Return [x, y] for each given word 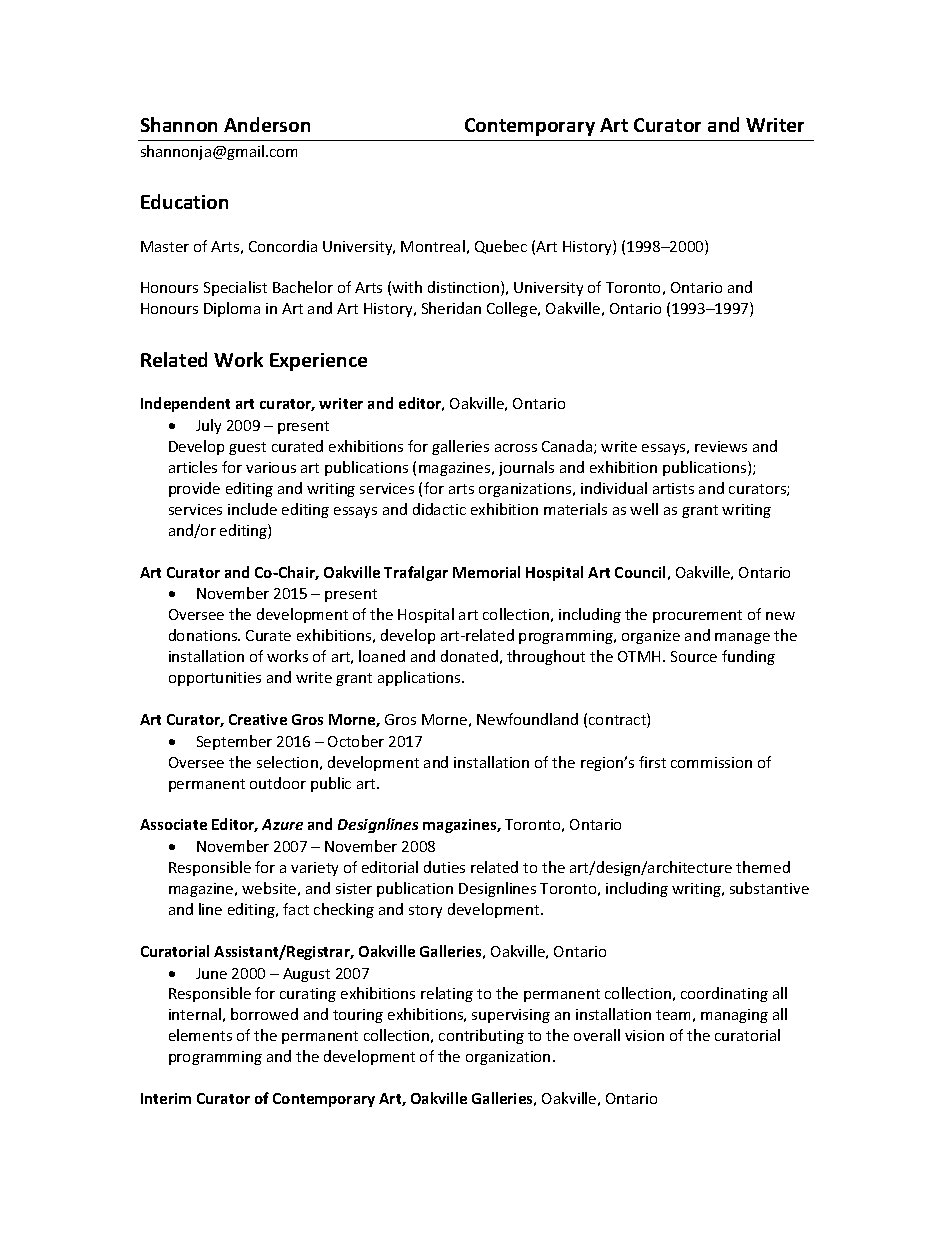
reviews [721, 446]
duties [444, 867]
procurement [697, 616]
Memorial [486, 572]
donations [204, 635]
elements [200, 1035]
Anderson [267, 124]
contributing [481, 1036]
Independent [185, 404]
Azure [282, 824]
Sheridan [451, 308]
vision [644, 1035]
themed [763, 867]
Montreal [433, 246]
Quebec [501, 247]
